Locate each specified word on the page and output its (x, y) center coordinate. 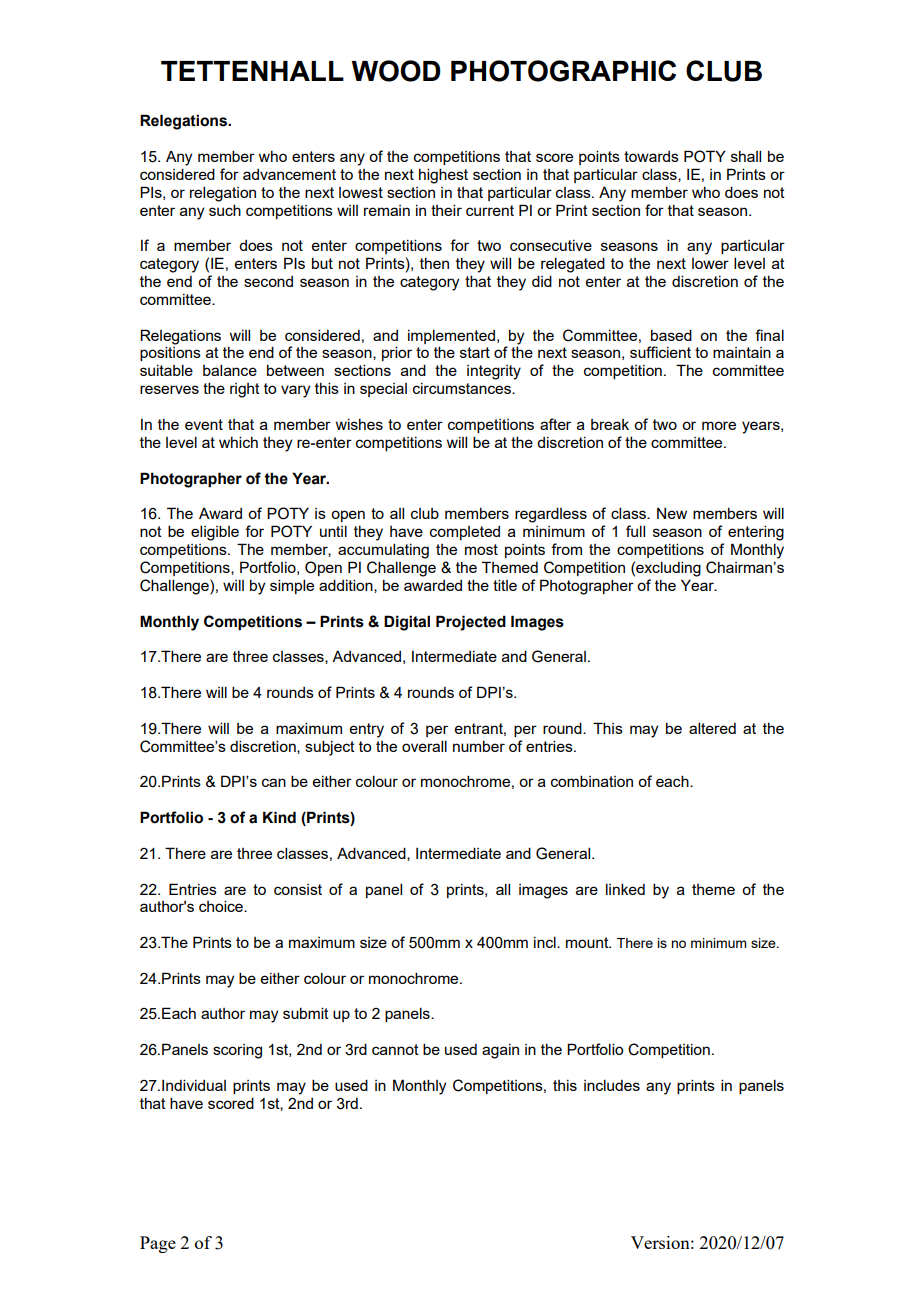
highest (443, 176)
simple (292, 586)
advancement (289, 174)
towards (651, 156)
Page (158, 1244)
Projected (471, 623)
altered (712, 728)
